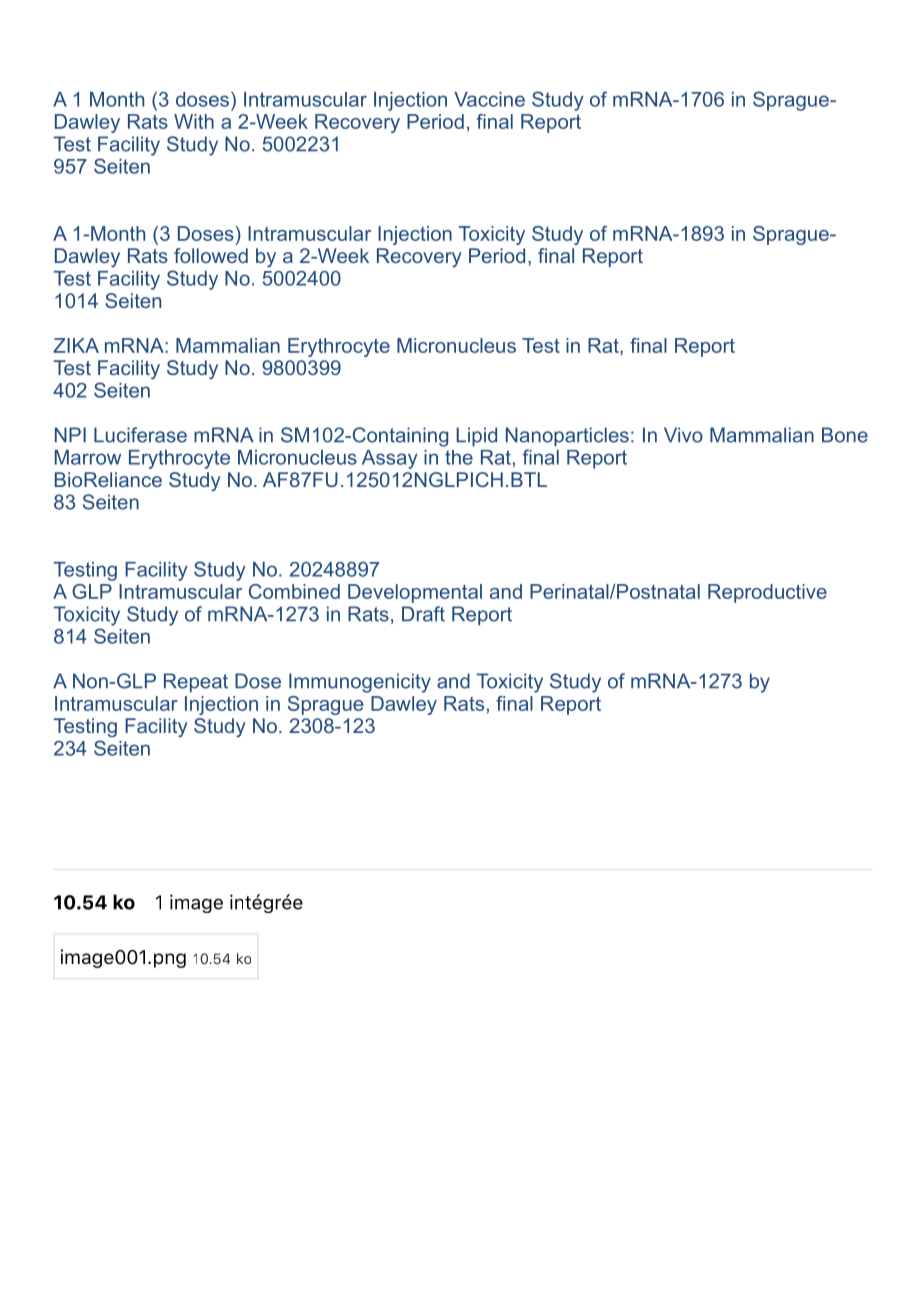 Image resolution: width=924 pixels, height=1307 pixels. What do you see at coordinates (196, 683) in the screenshot?
I see `Repeat` at bounding box center [196, 683].
